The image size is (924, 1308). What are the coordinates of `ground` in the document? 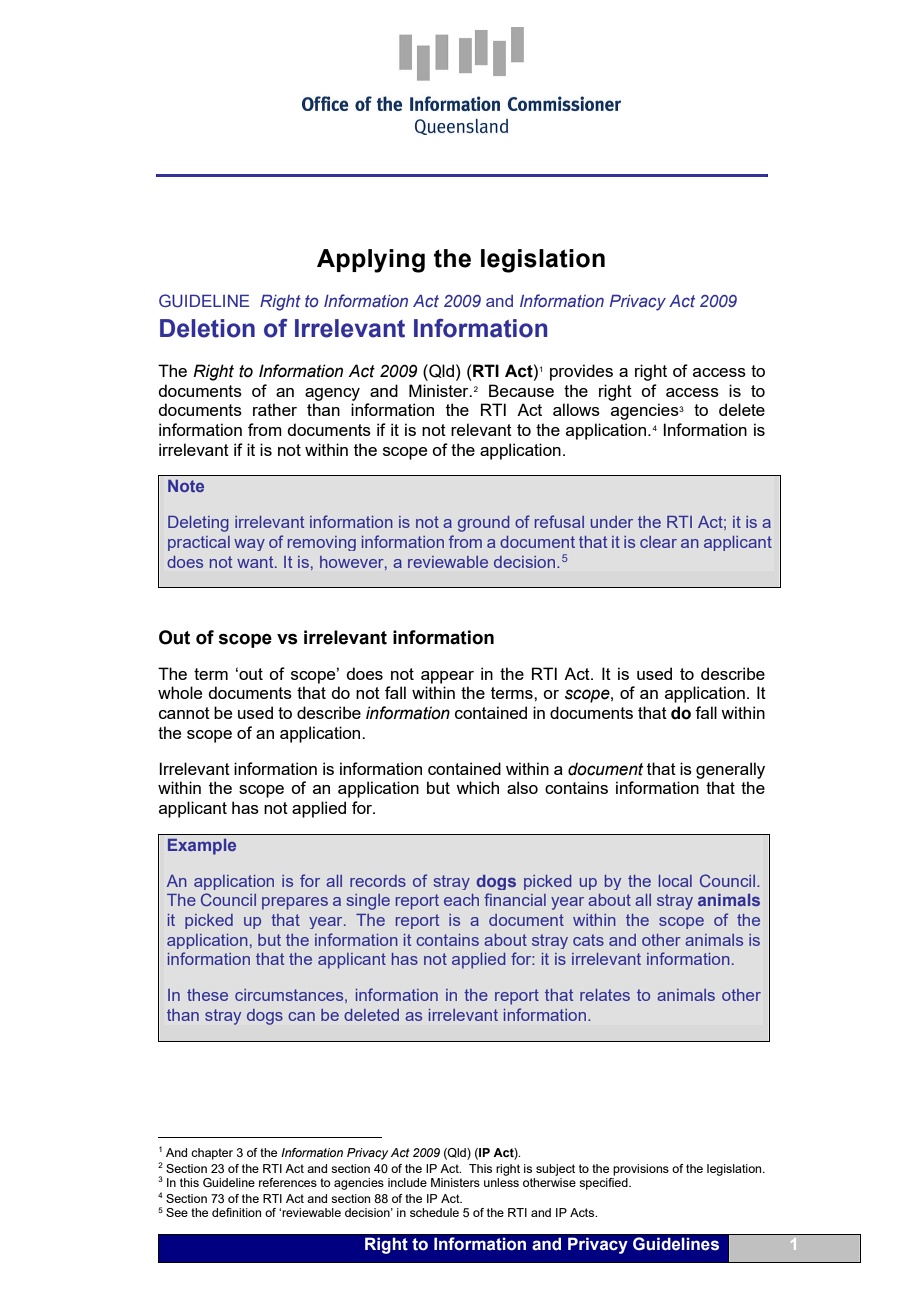 It's located at (483, 524).
